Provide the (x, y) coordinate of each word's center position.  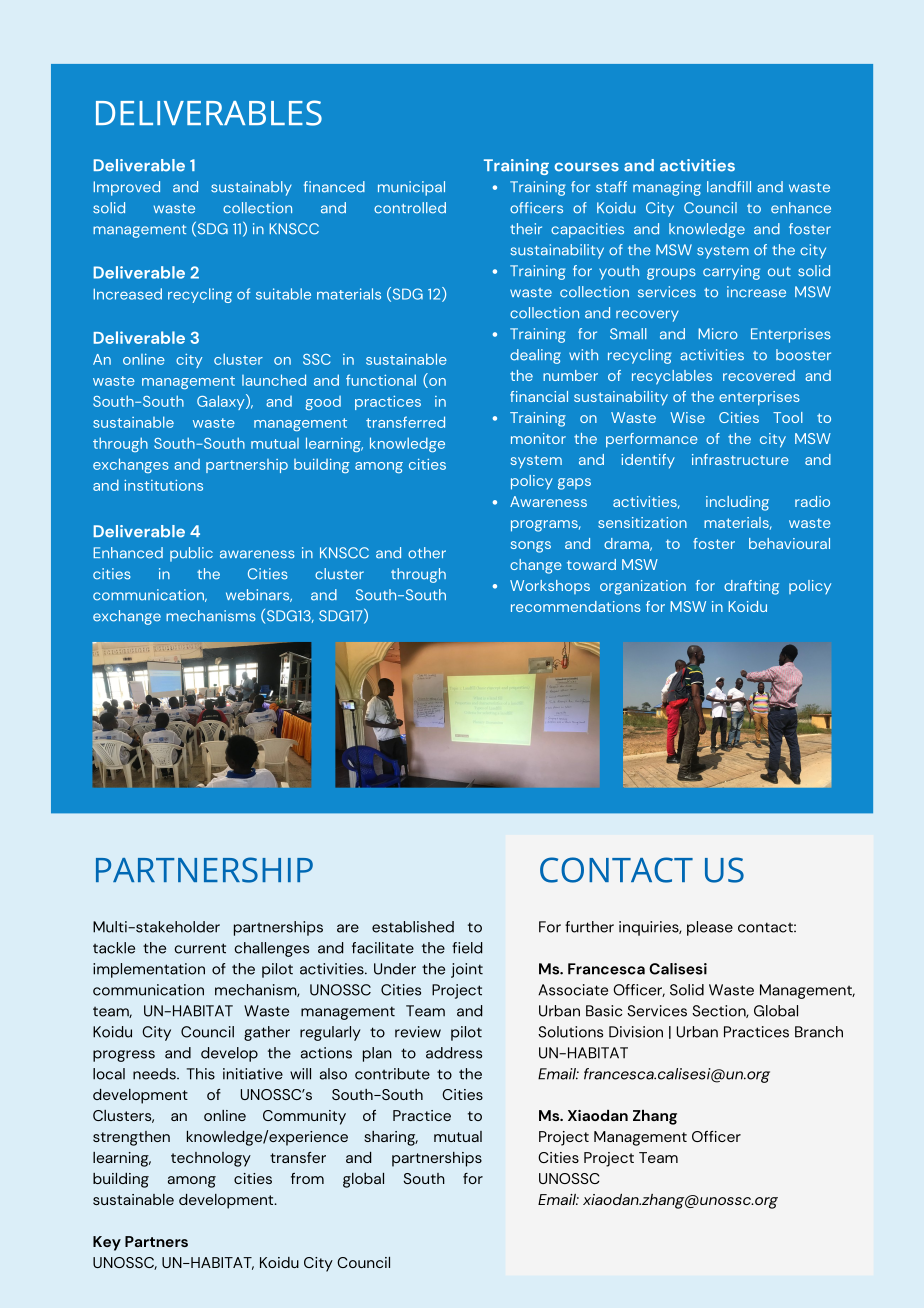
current (200, 948)
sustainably (251, 188)
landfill (729, 187)
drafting (751, 587)
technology (211, 1159)
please (710, 928)
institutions (163, 485)
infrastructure (740, 459)
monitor (538, 438)
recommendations (576, 606)
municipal (411, 188)
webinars (259, 595)
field (467, 948)
